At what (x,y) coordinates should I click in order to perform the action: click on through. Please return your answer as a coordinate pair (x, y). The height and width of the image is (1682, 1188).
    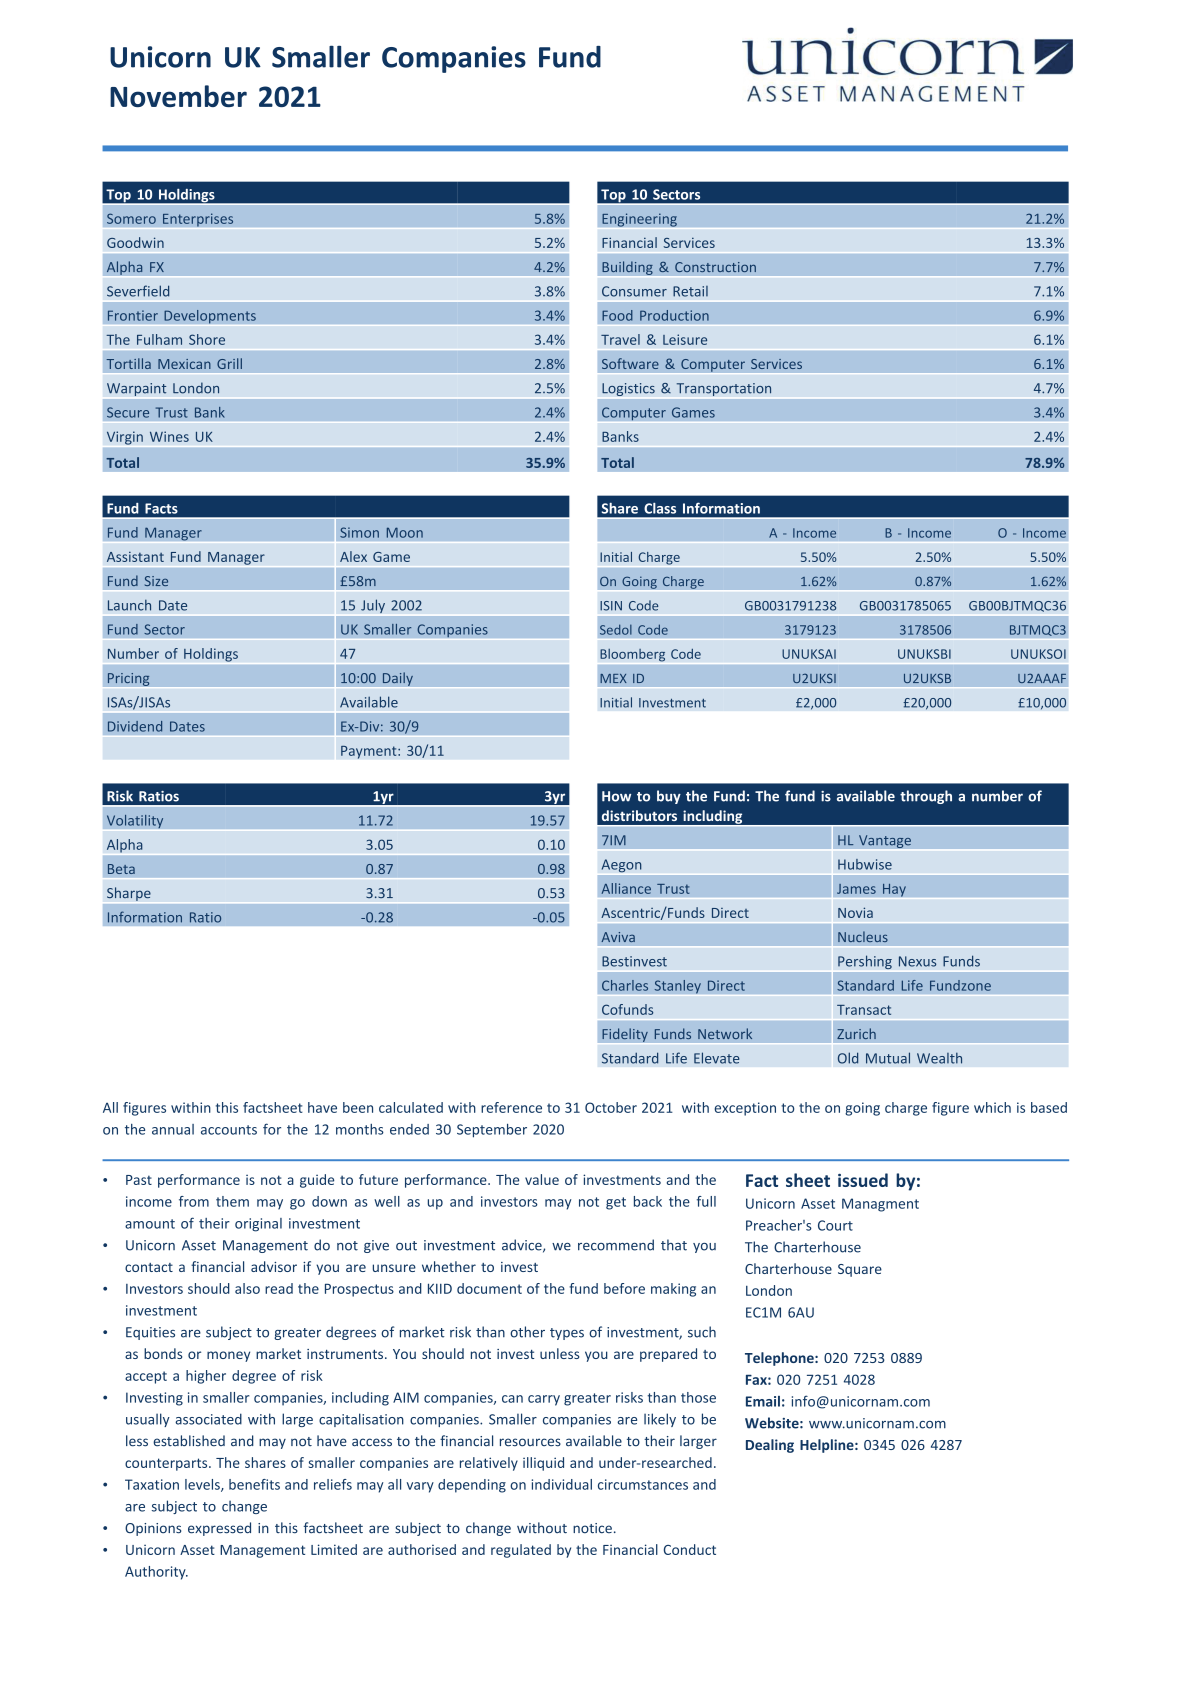
    Looking at the image, I should click on (926, 797).
